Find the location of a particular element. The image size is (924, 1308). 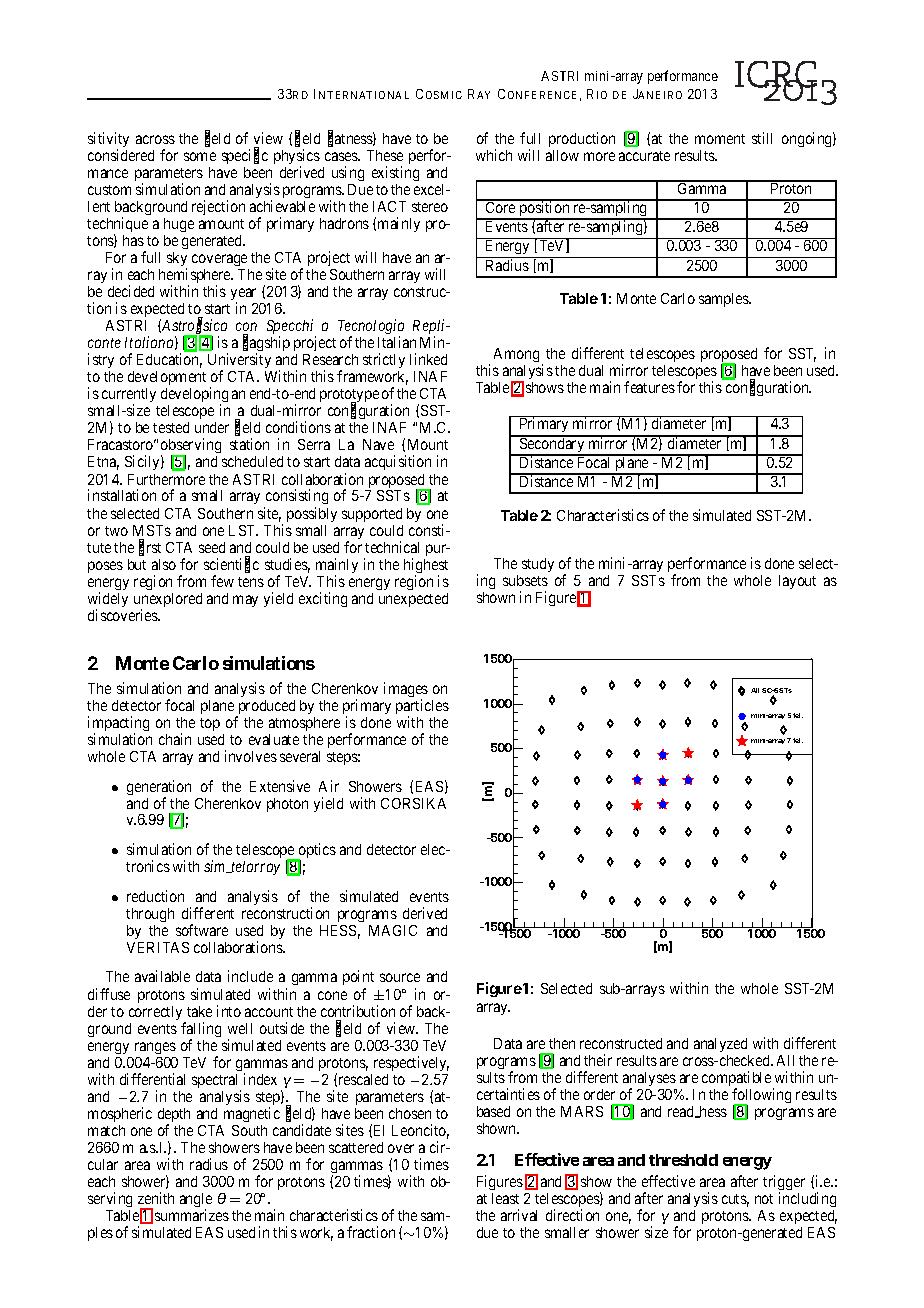

layout is located at coordinates (797, 582).
